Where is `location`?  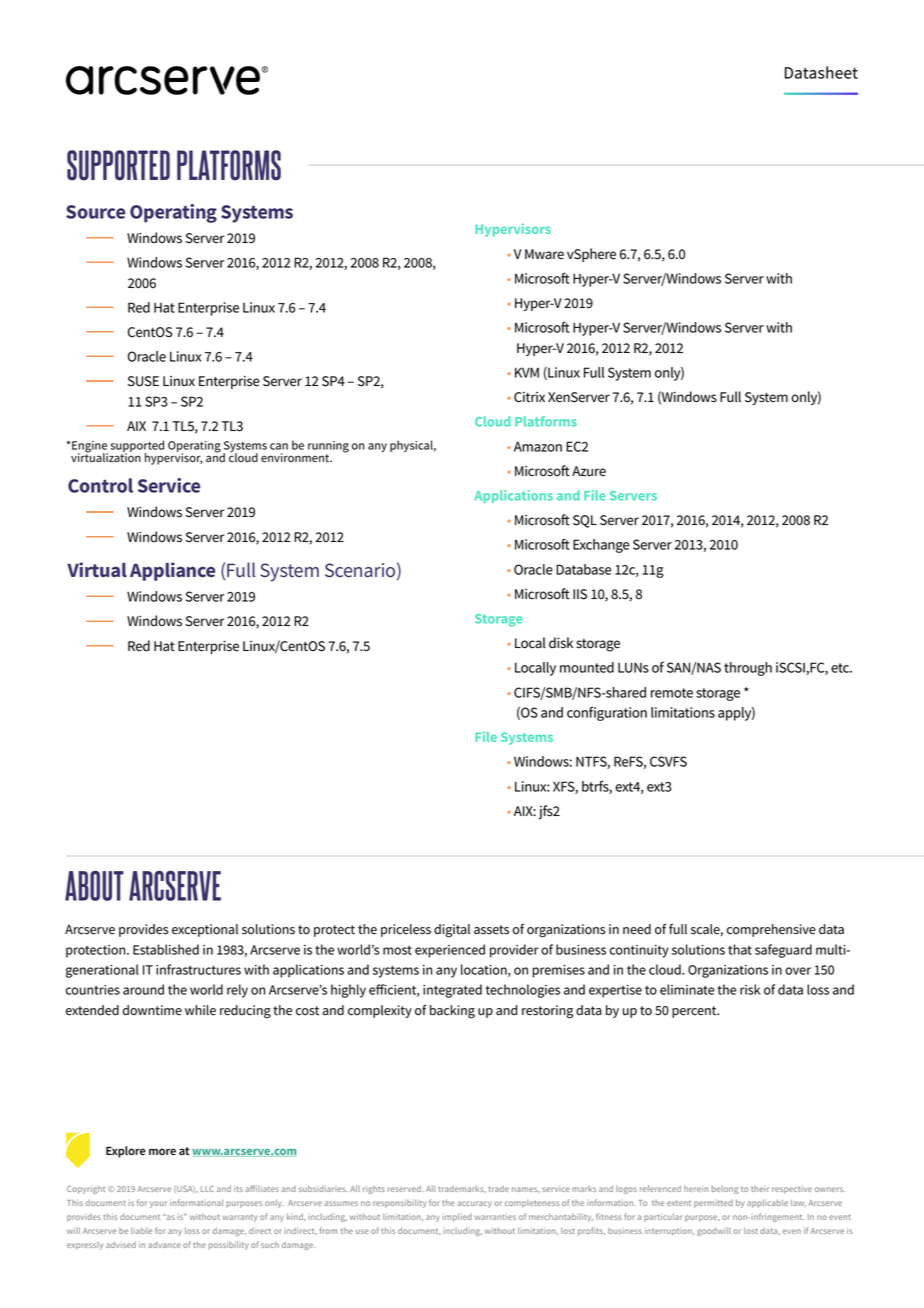 location is located at coordinates (485, 970).
